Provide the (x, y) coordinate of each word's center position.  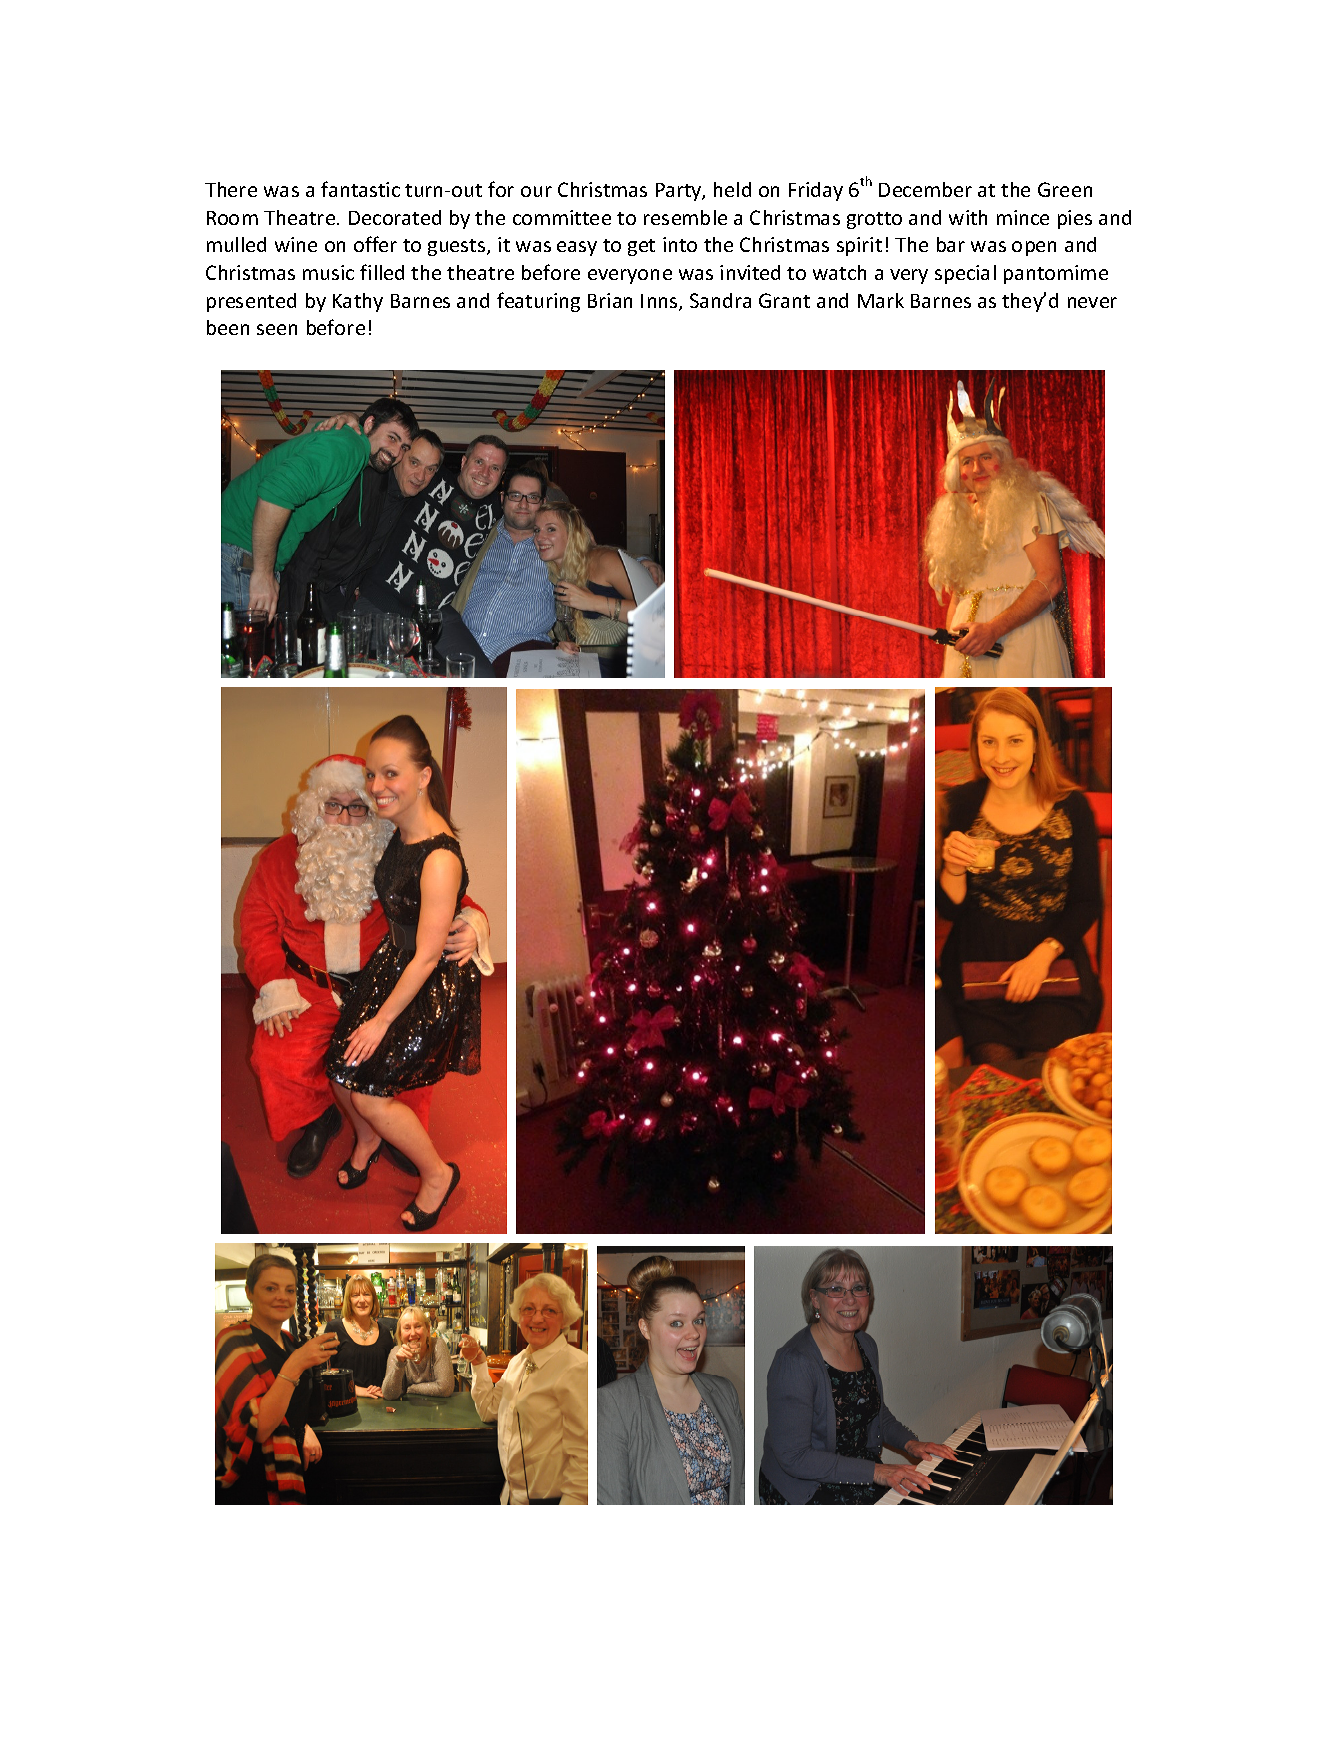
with (968, 217)
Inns (660, 302)
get (641, 247)
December (925, 189)
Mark (881, 300)
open (1034, 248)
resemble (685, 217)
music (328, 272)
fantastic (360, 189)
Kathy (358, 302)
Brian (610, 300)
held (732, 189)
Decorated (395, 217)
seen (277, 329)
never (1092, 302)
